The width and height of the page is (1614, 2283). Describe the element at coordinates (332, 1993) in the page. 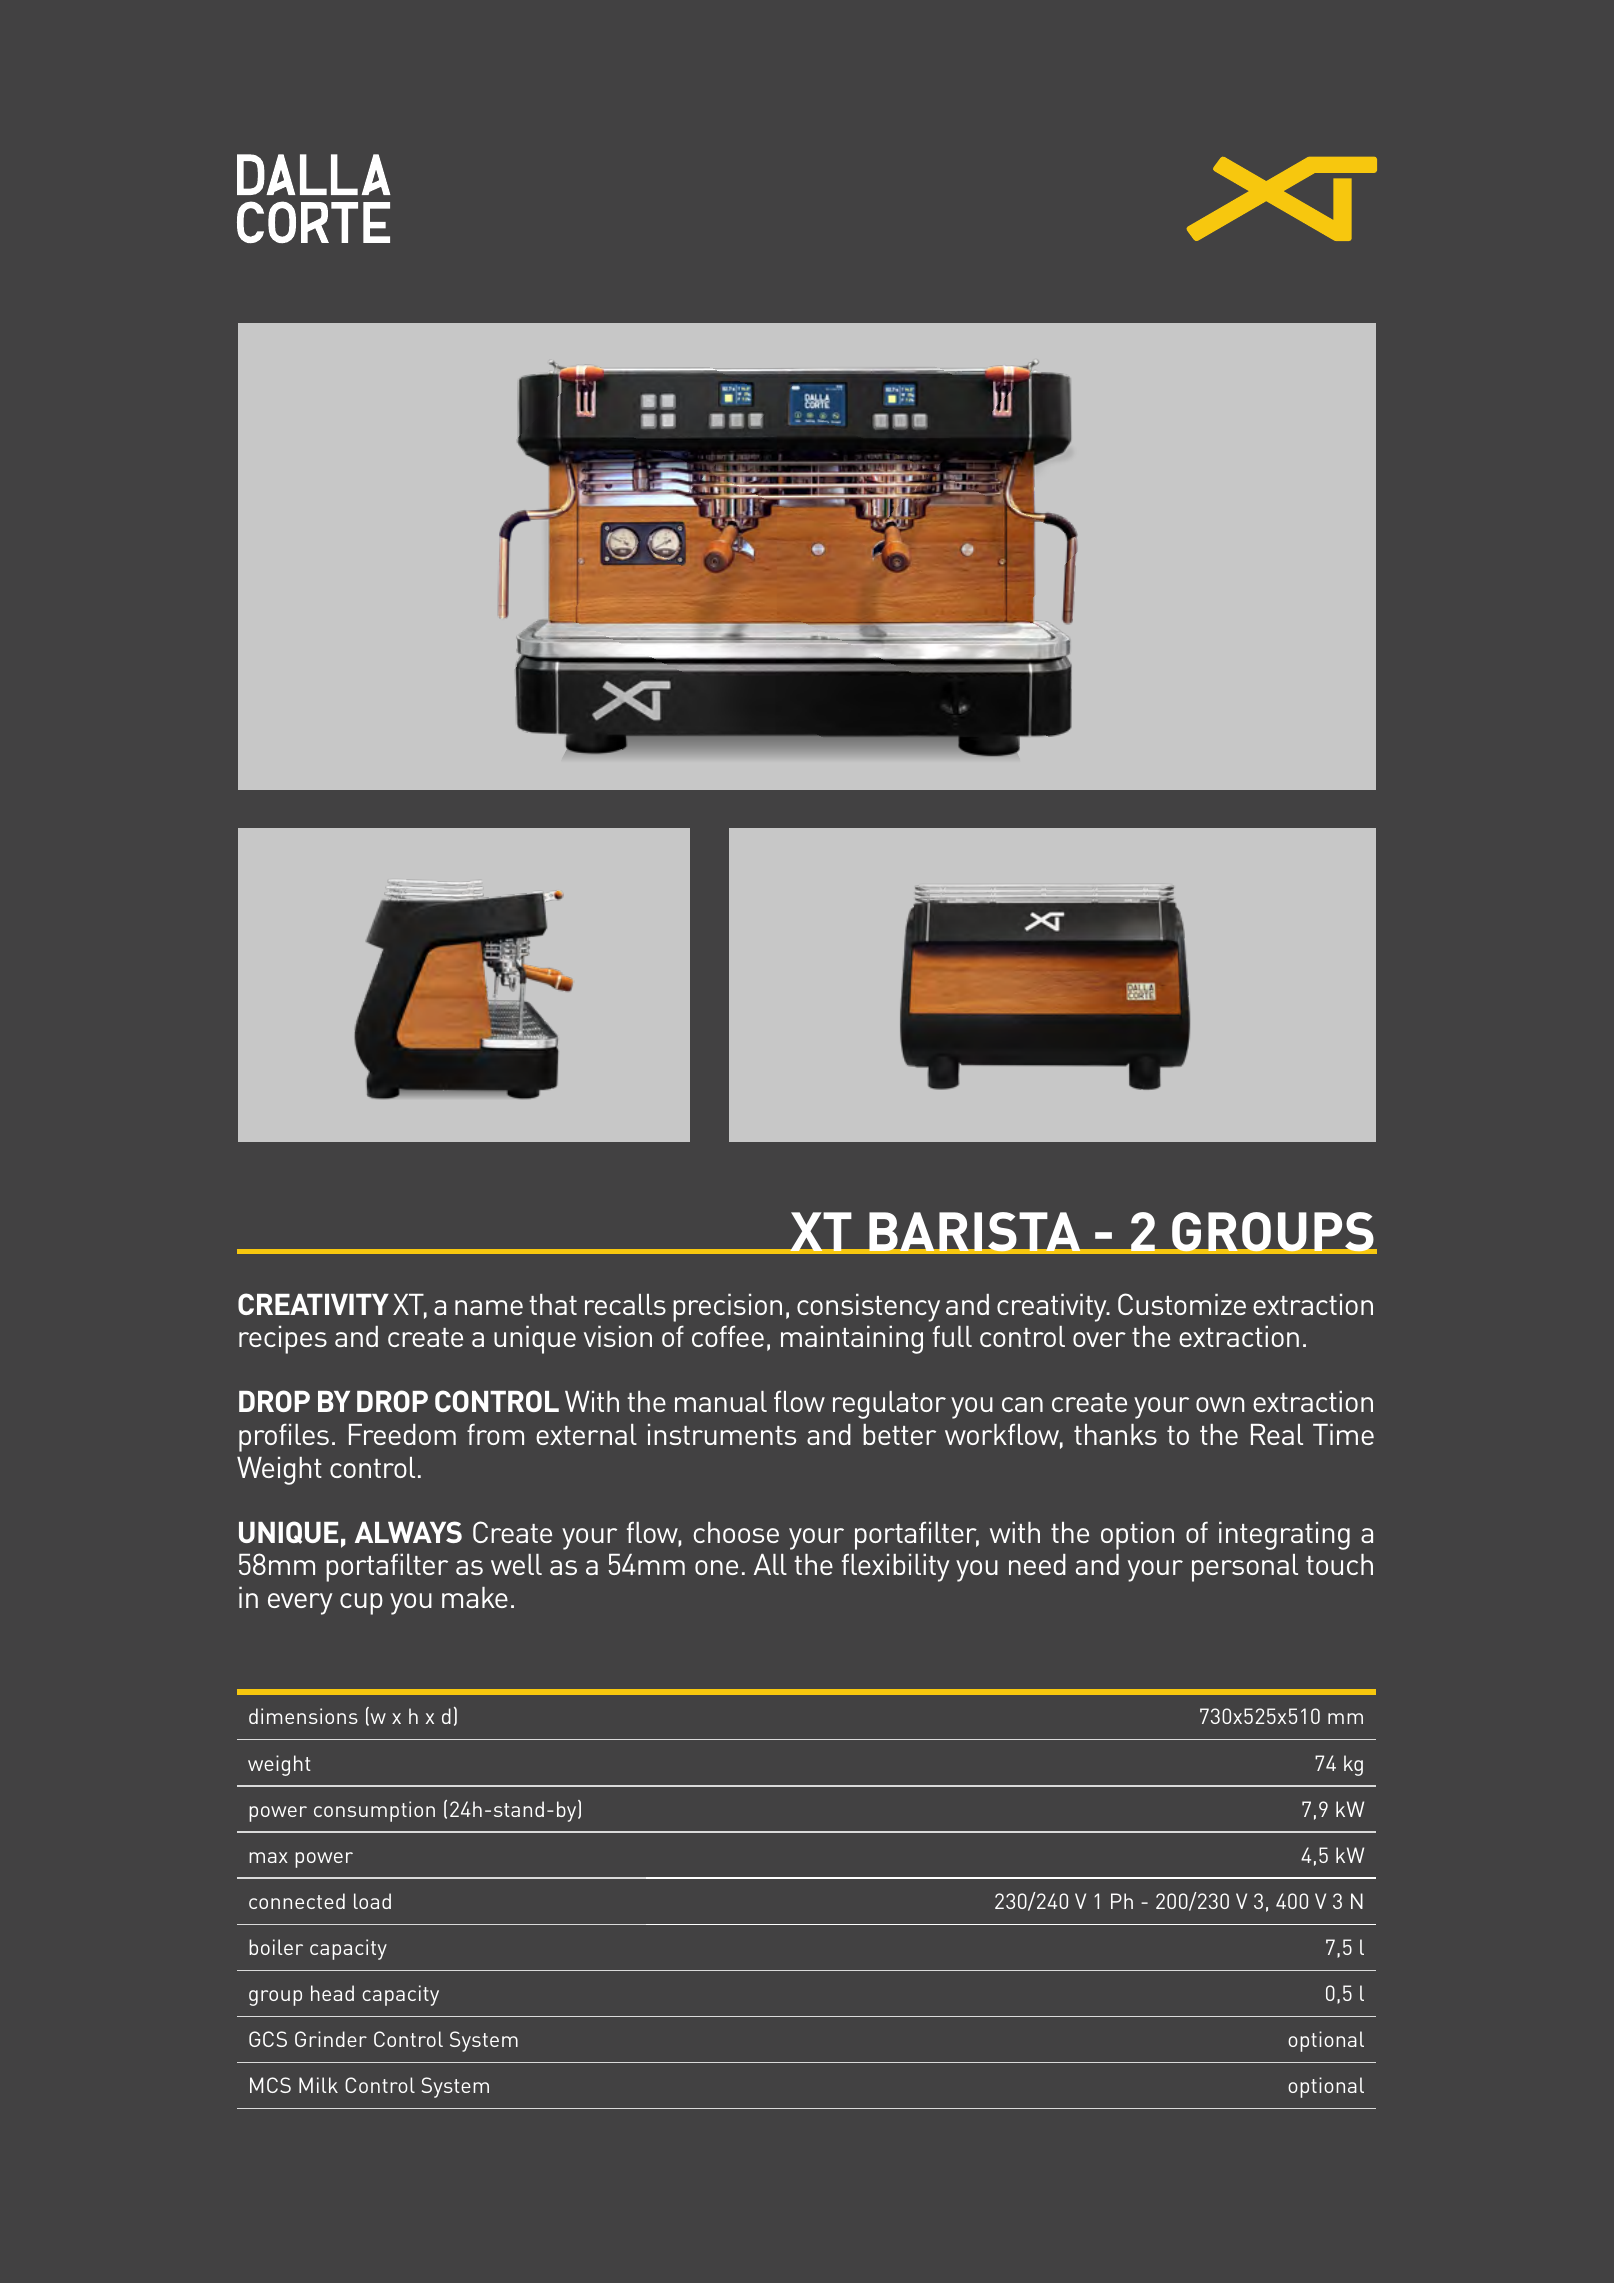

I see `head` at that location.
